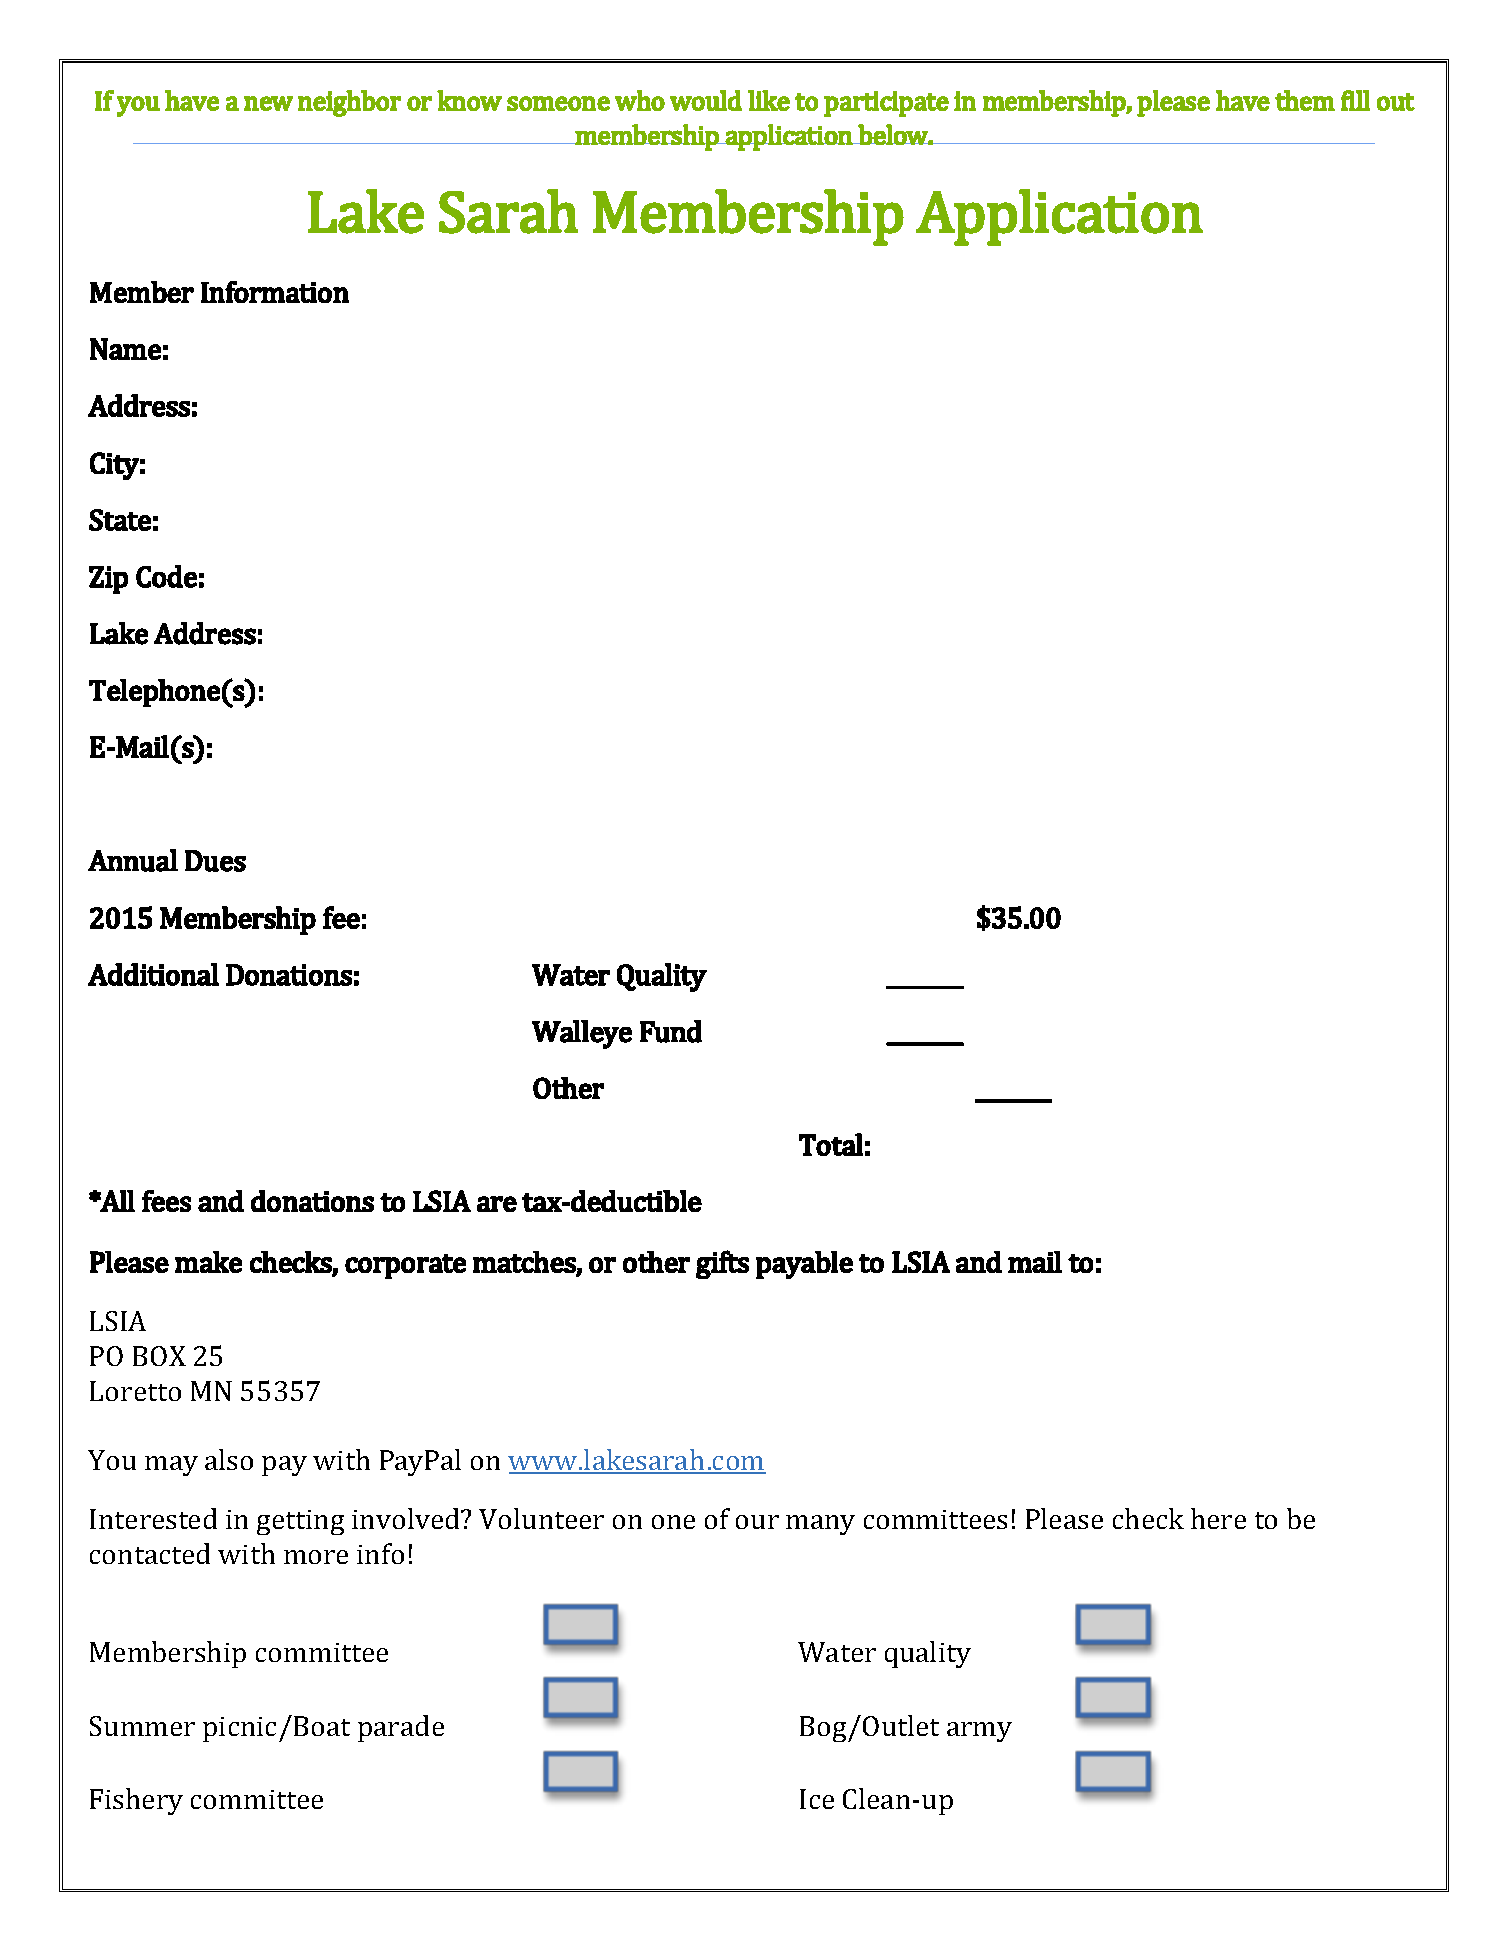  Describe the element at coordinates (120, 520) in the document. I see `State` at that location.
